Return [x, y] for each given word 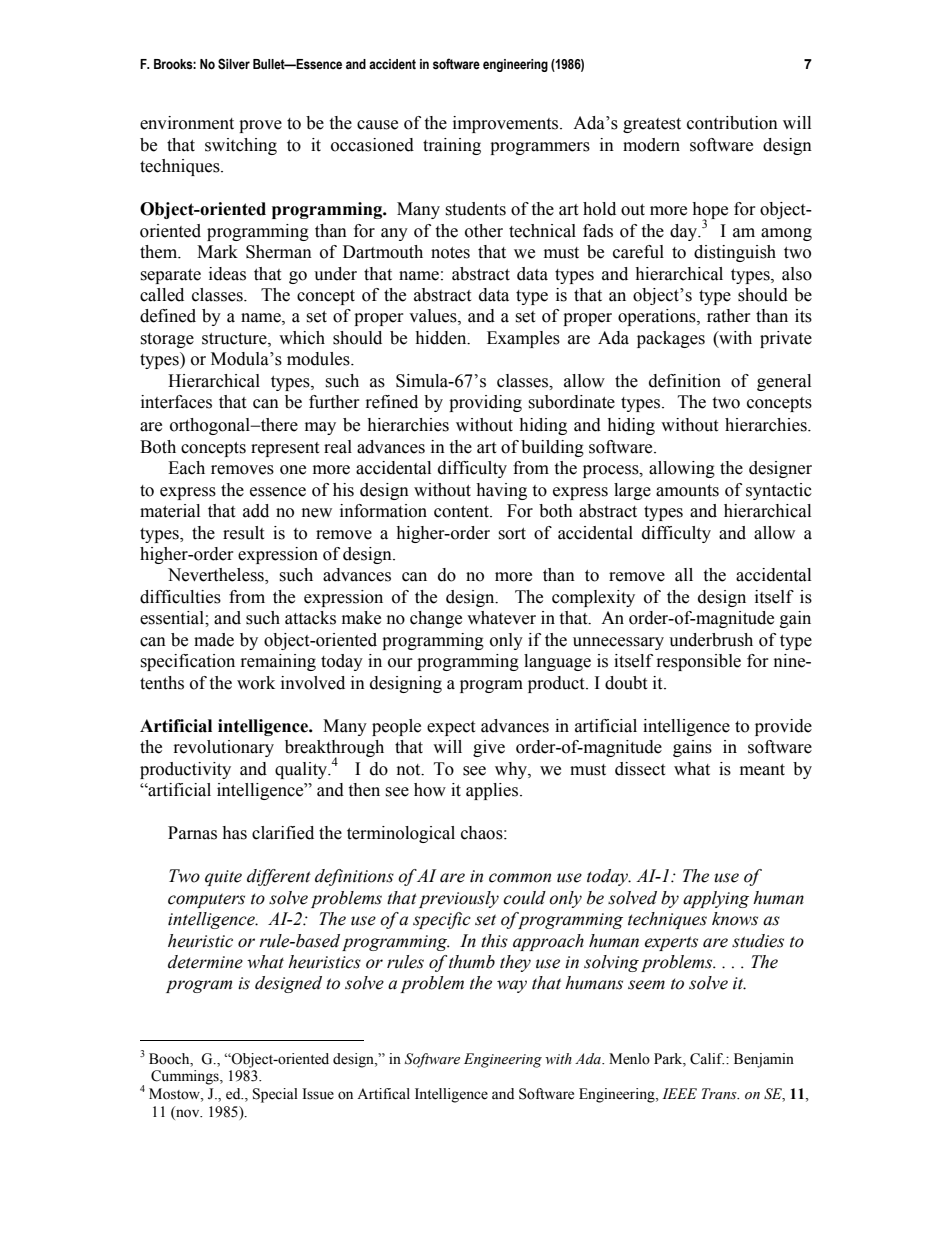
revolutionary [224, 748]
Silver [234, 64]
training [452, 146]
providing [485, 403]
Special [275, 1095]
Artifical [383, 1094]
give [489, 748]
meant [762, 770]
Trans [720, 1093]
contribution [732, 123]
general [784, 382]
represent [285, 449]
